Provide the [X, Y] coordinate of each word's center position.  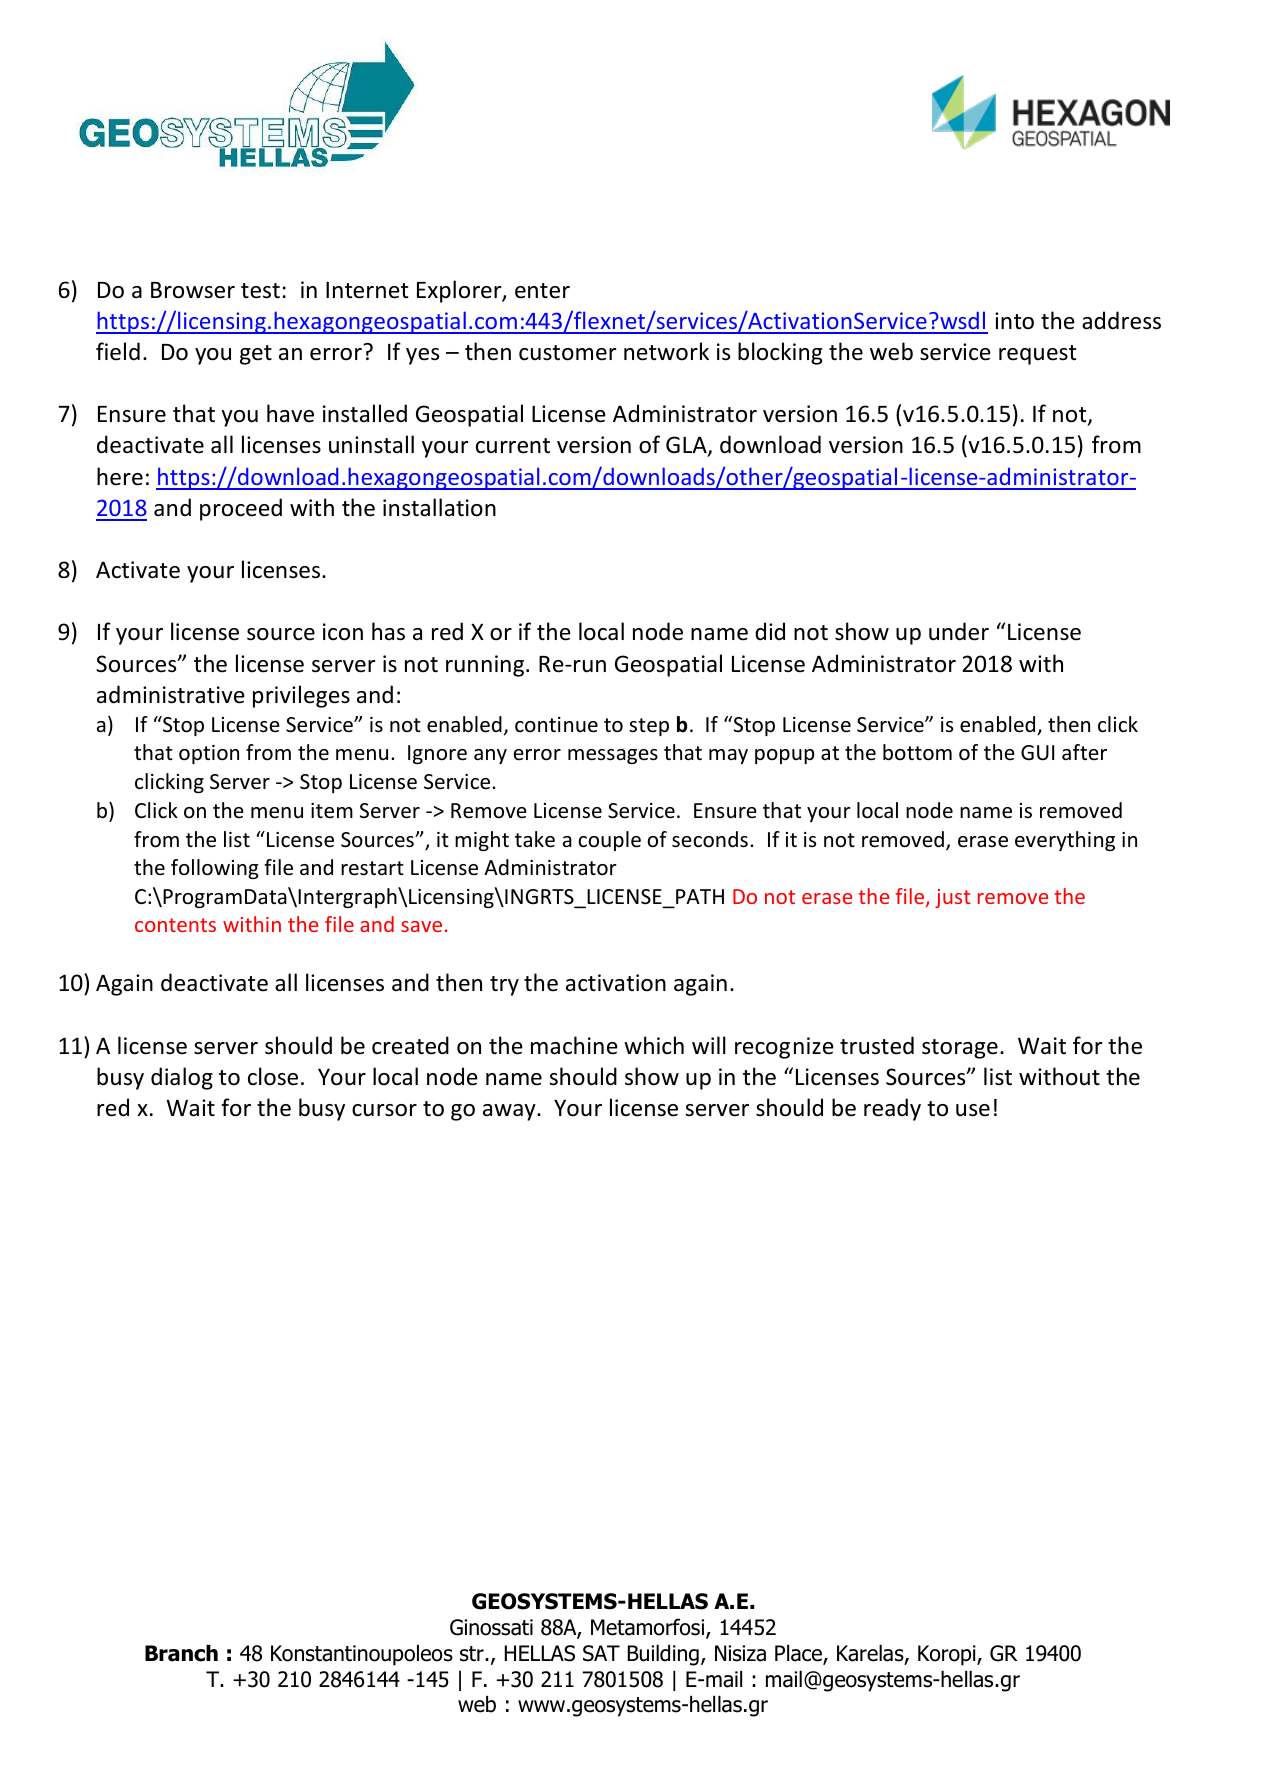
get [256, 355]
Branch [181, 1653]
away [510, 1112]
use [973, 1110]
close [273, 1076]
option [209, 754]
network [666, 351]
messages [613, 756]
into [1014, 321]
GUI [1037, 753]
